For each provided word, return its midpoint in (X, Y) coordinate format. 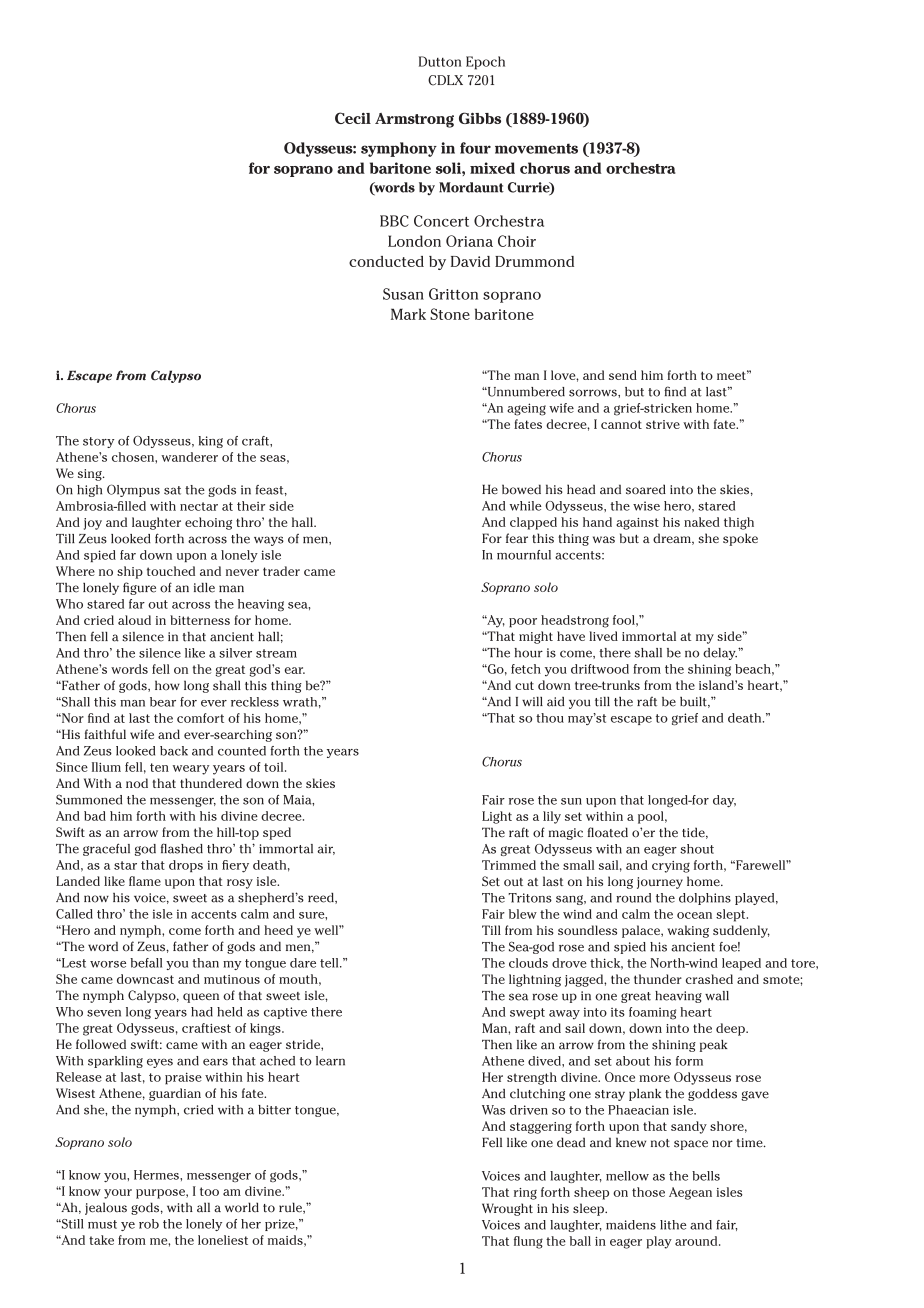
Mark (408, 314)
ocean (694, 915)
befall (146, 963)
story (98, 442)
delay (720, 654)
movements (536, 148)
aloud (134, 620)
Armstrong (414, 120)
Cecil (353, 118)
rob (149, 1224)
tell (330, 963)
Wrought (507, 1209)
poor (523, 623)
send (623, 375)
